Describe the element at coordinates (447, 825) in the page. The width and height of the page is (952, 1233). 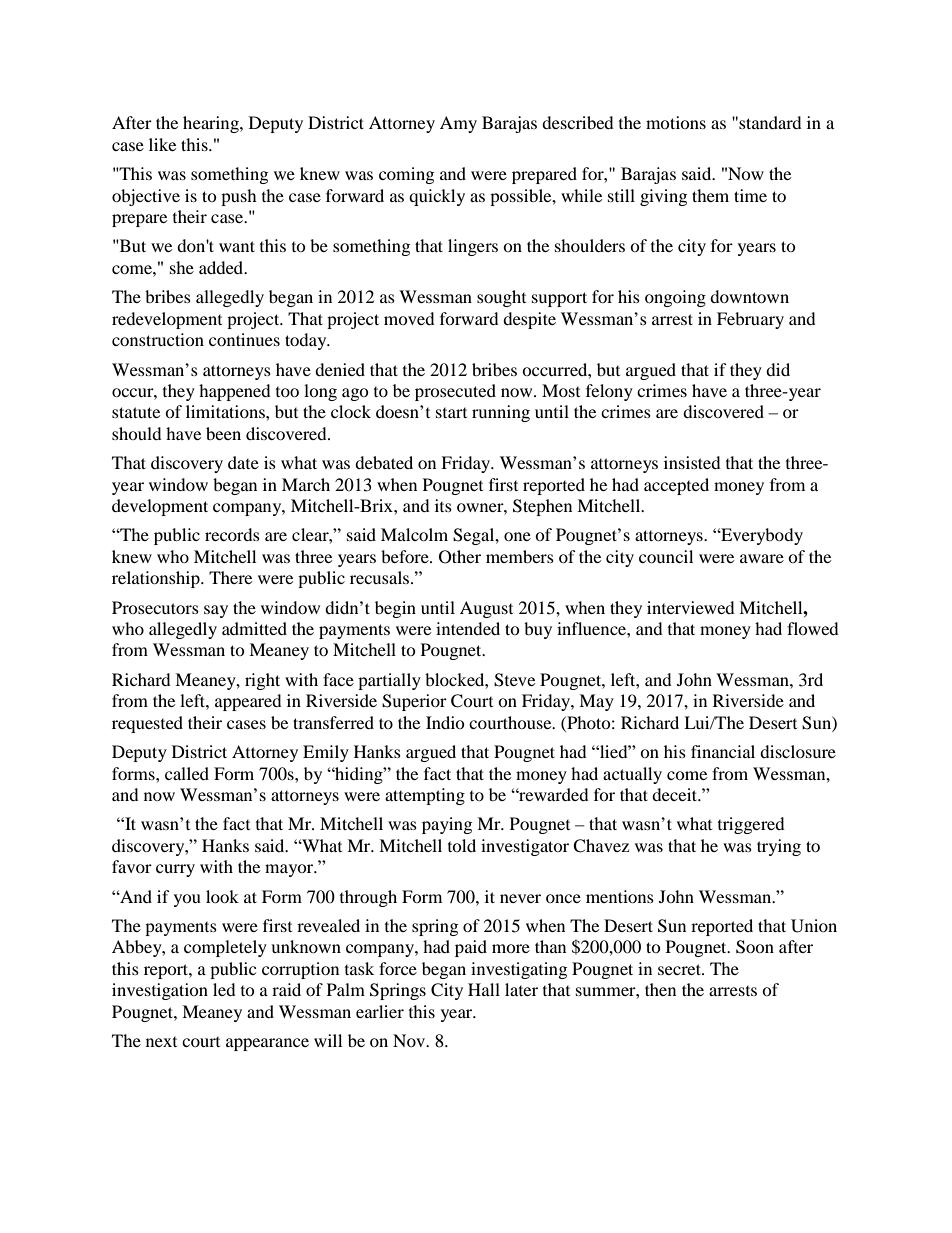
I see `paying` at that location.
